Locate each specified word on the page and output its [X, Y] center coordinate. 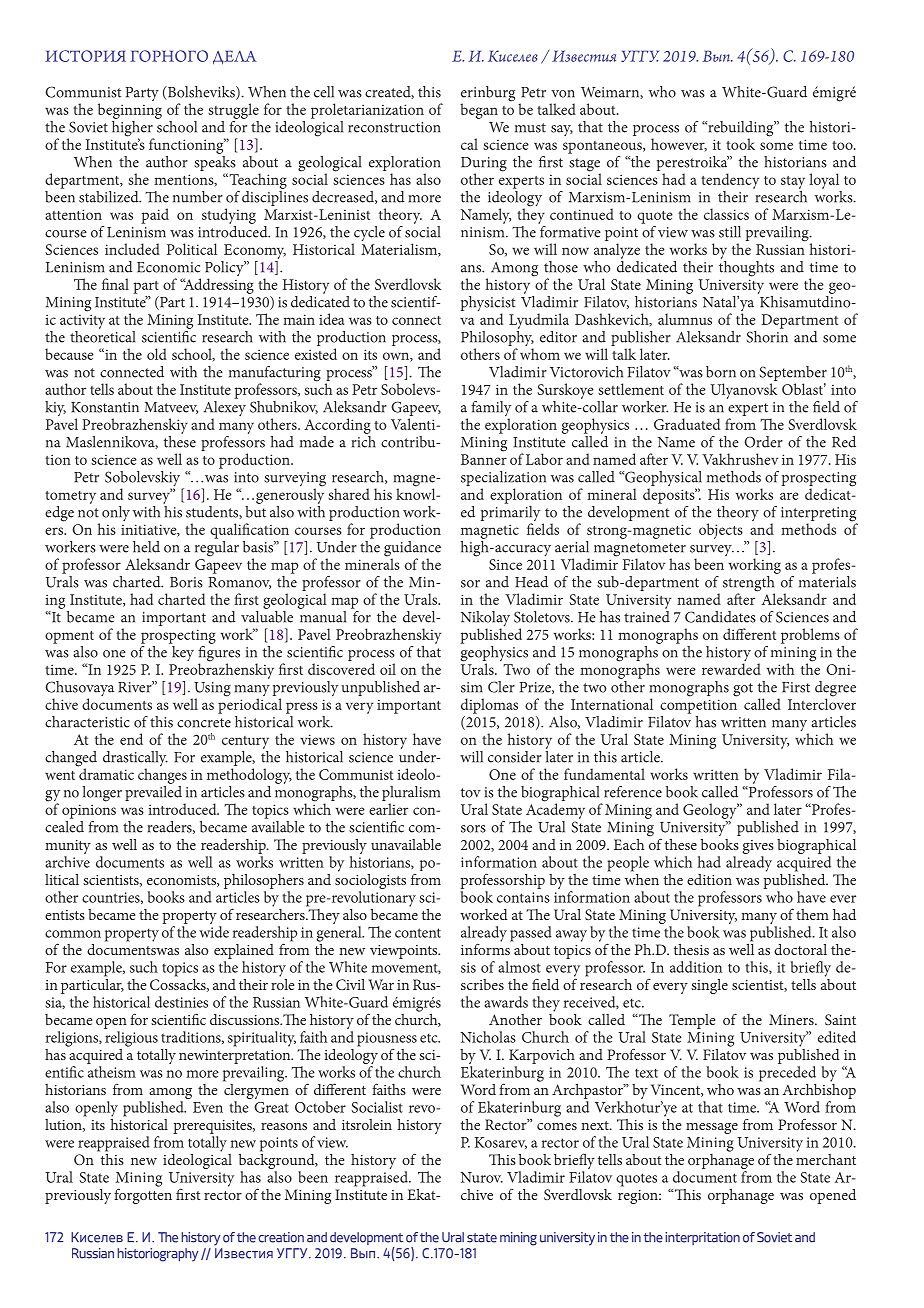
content [418, 933]
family [491, 410]
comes [557, 1126]
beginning [130, 111]
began [479, 111]
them [812, 914]
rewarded [731, 669]
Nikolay [485, 620]
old [157, 354]
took [740, 144]
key [183, 653]
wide [214, 932]
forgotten [143, 1195]
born [721, 372]
